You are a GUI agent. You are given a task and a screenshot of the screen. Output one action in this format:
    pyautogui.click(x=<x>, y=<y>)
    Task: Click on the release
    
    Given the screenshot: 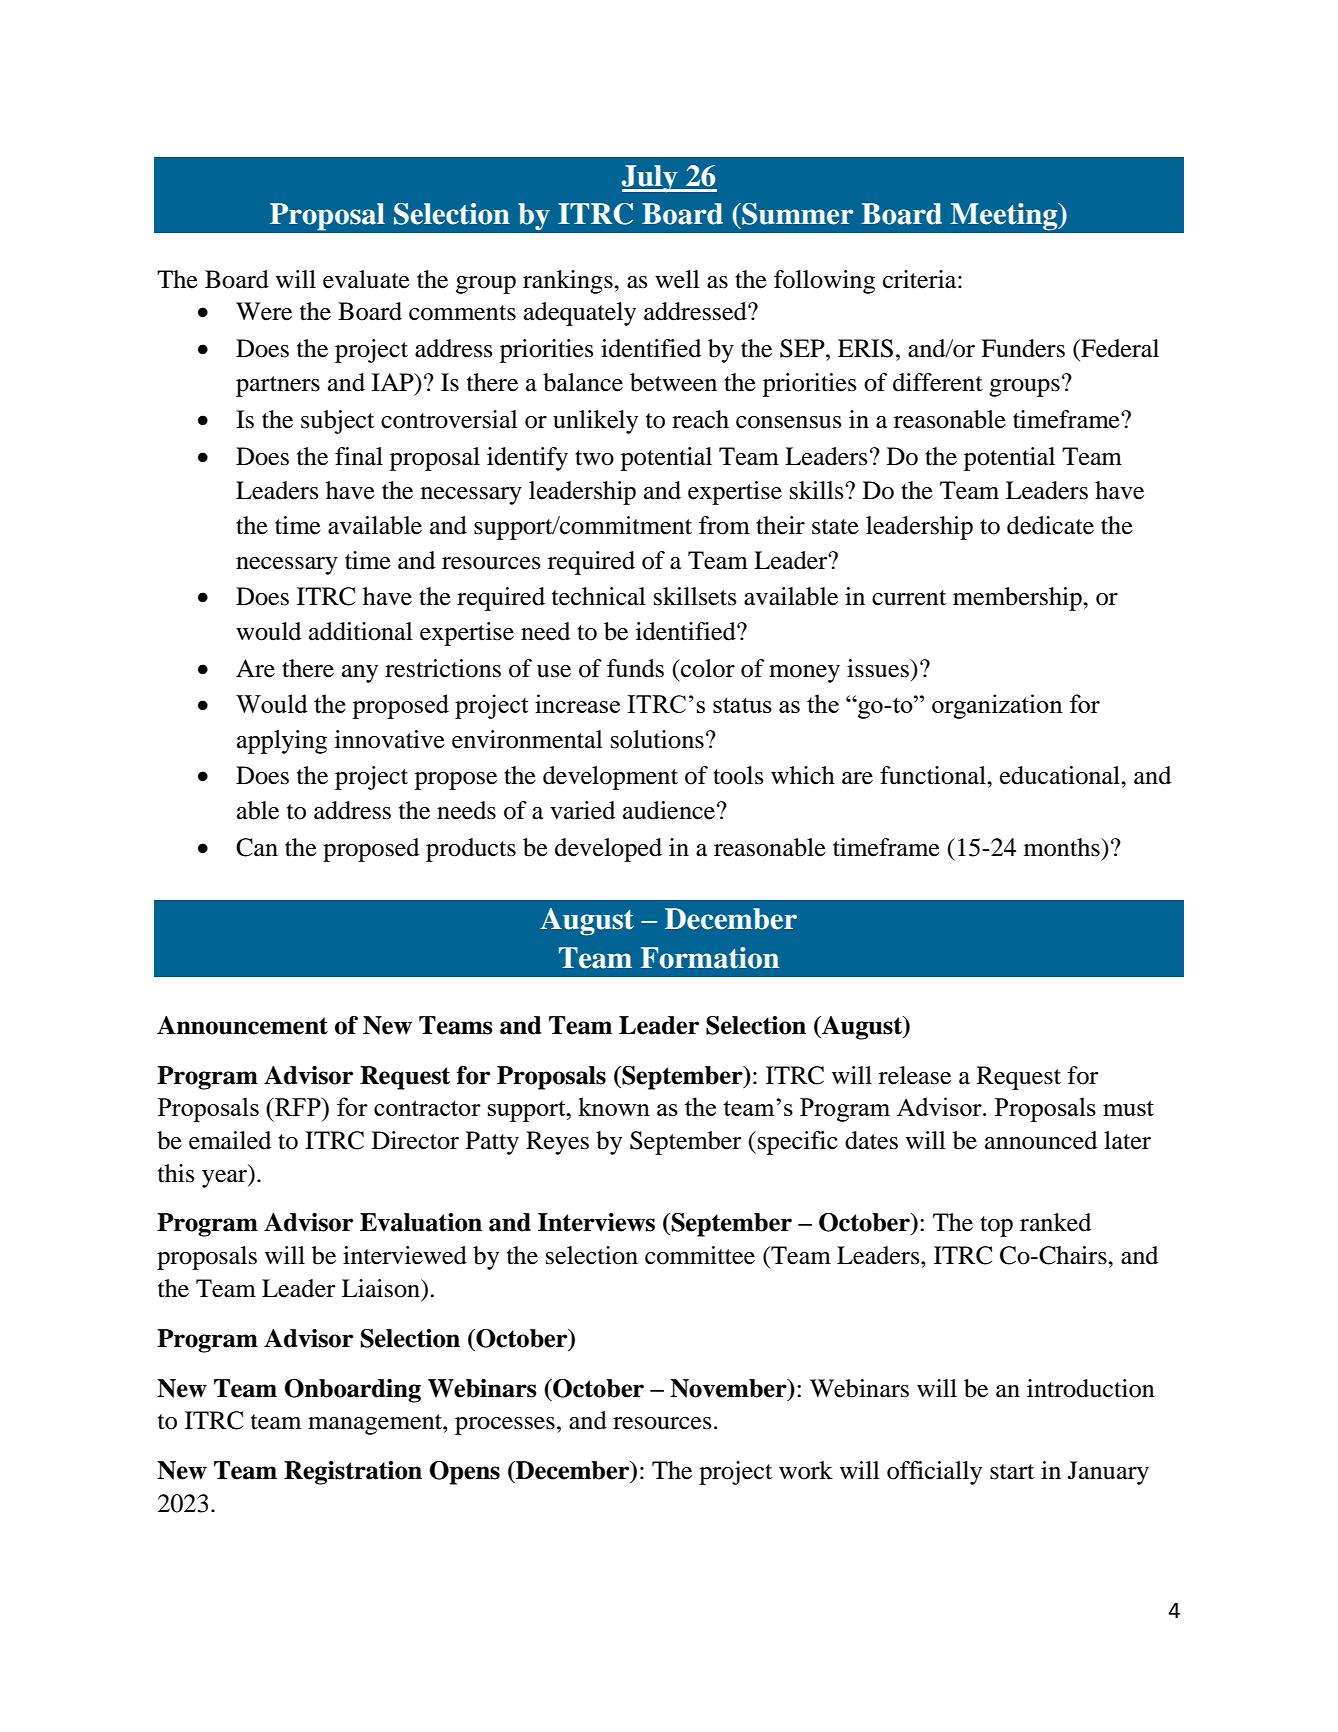 What is the action you would take?
    pyautogui.click(x=915, y=1075)
